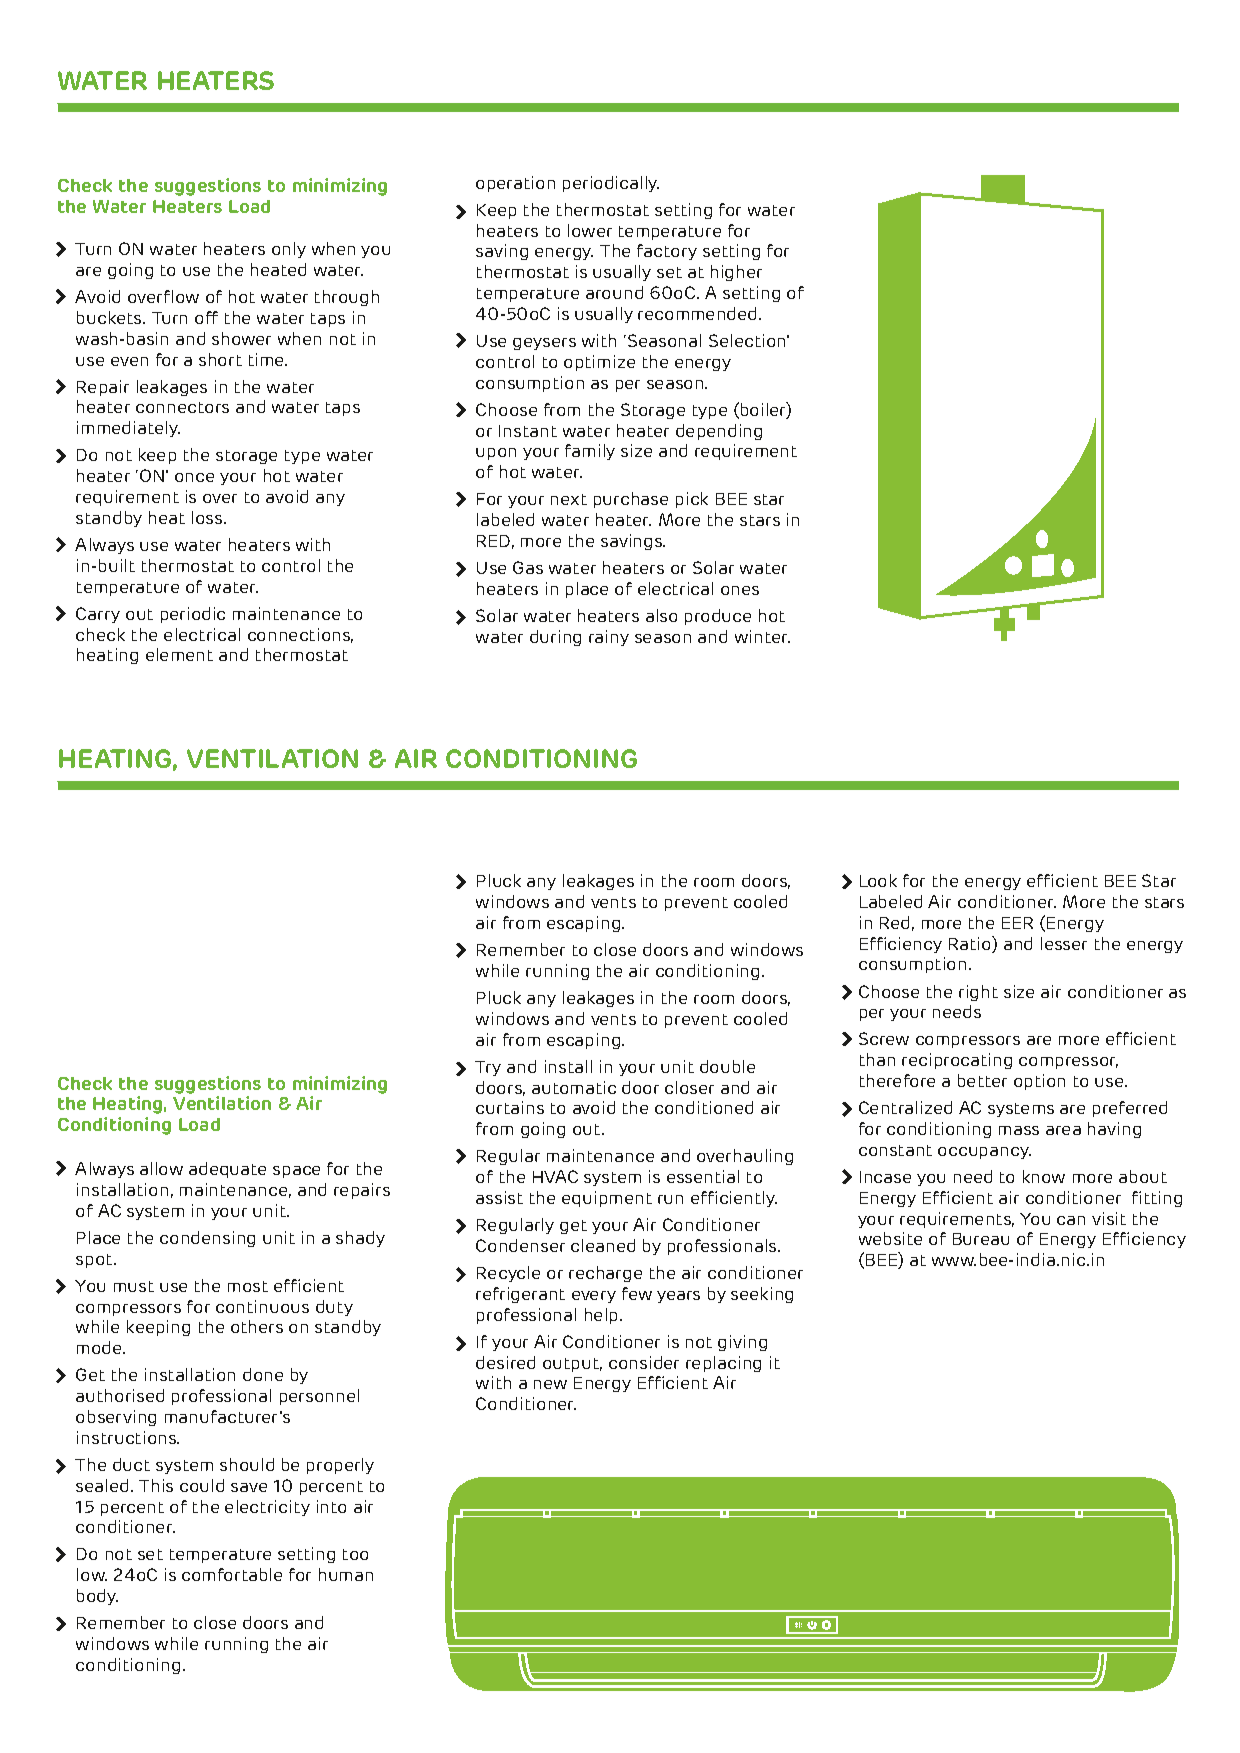 The image size is (1240, 1753). What do you see at coordinates (206, 317) in the page?
I see `off` at bounding box center [206, 317].
